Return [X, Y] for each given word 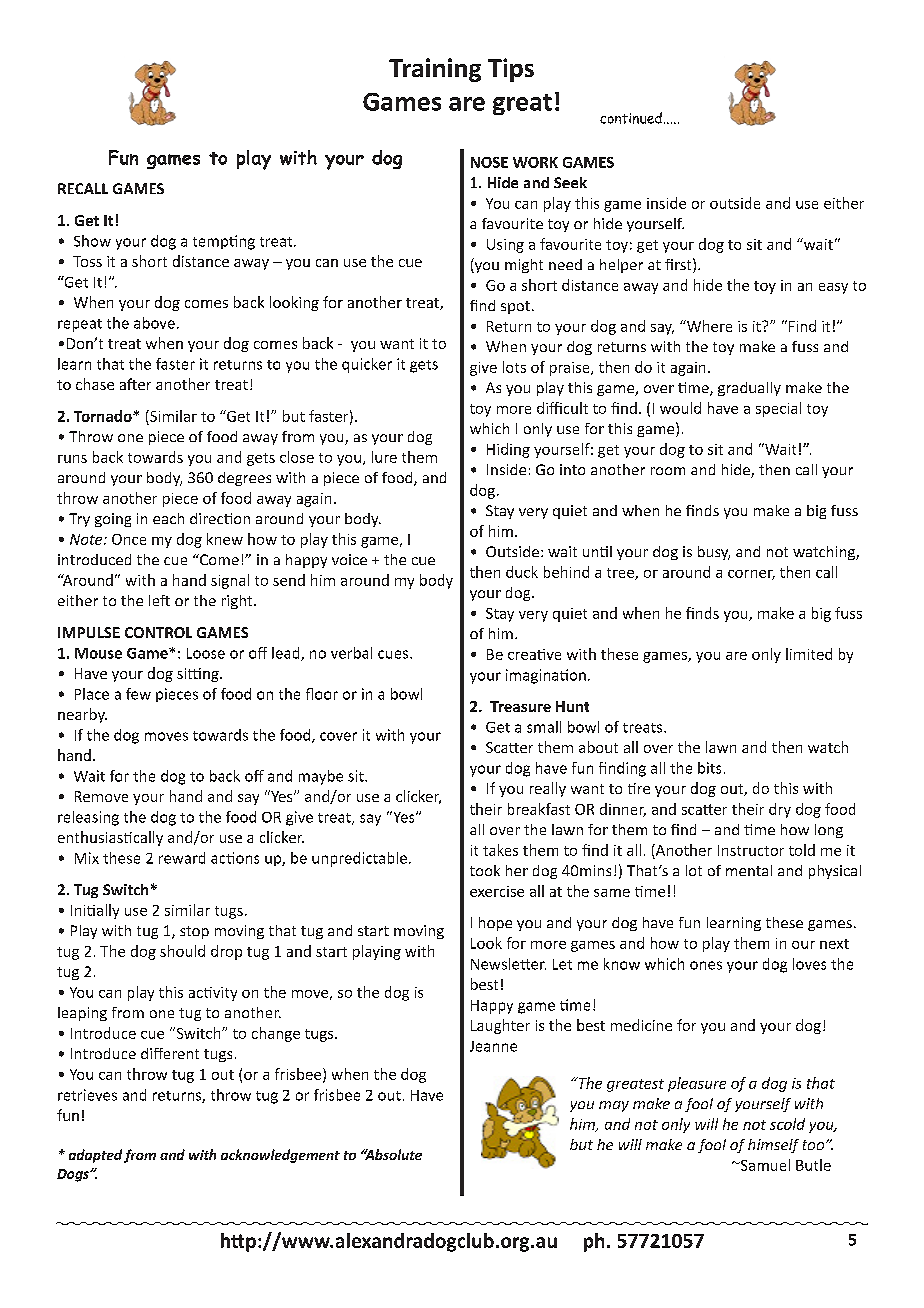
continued [631, 118]
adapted [95, 1156]
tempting [224, 242]
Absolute [392, 1154]
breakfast [539, 809]
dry [780, 810]
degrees [244, 479]
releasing [88, 818]
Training [435, 70]
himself [773, 1146]
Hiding [508, 450]
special [778, 409]
